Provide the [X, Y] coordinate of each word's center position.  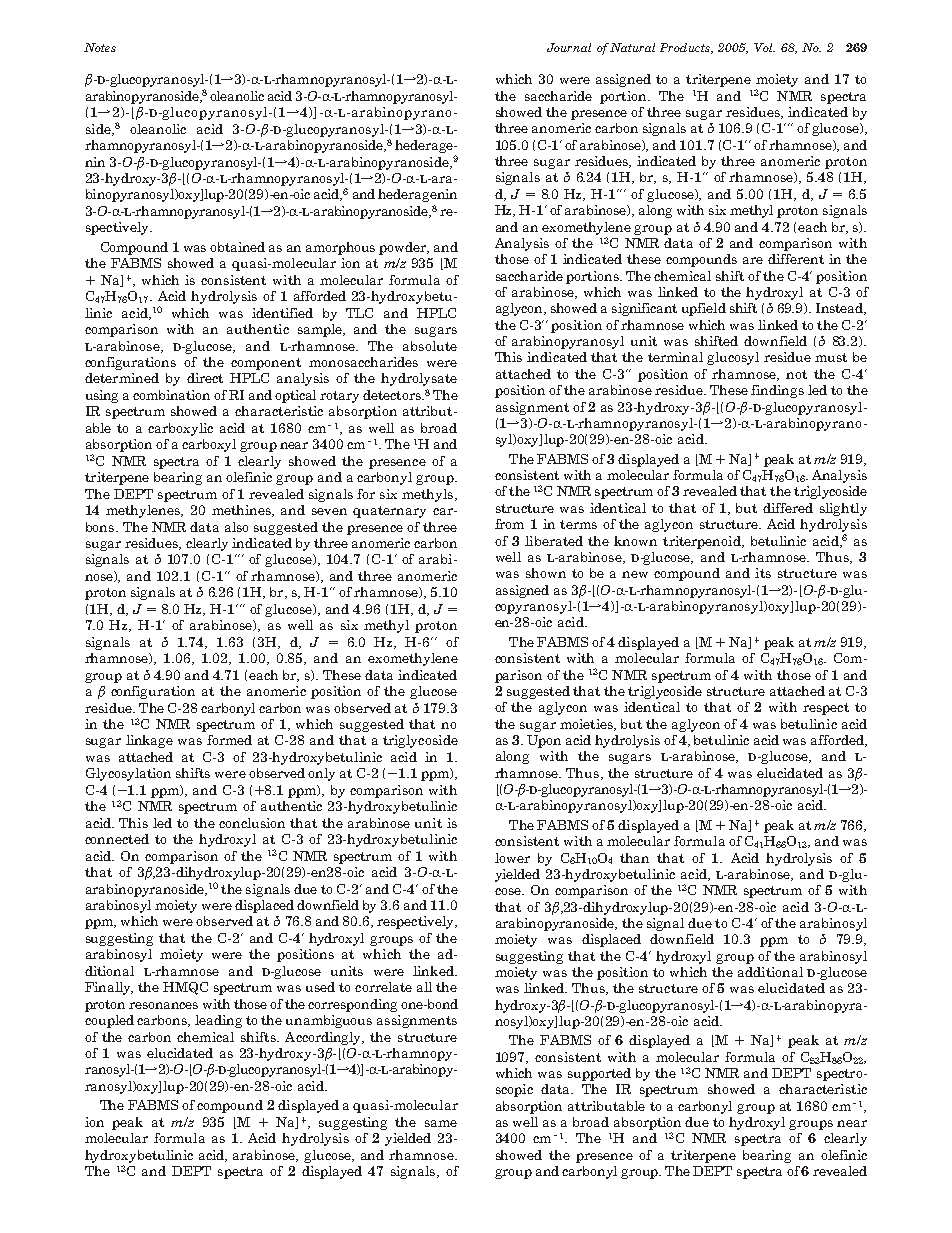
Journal [569, 47]
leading [218, 1021]
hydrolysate [419, 379]
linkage [149, 741]
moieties [588, 725]
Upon [544, 741]
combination [171, 395]
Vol [764, 47]
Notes [100, 47]
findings [777, 391]
